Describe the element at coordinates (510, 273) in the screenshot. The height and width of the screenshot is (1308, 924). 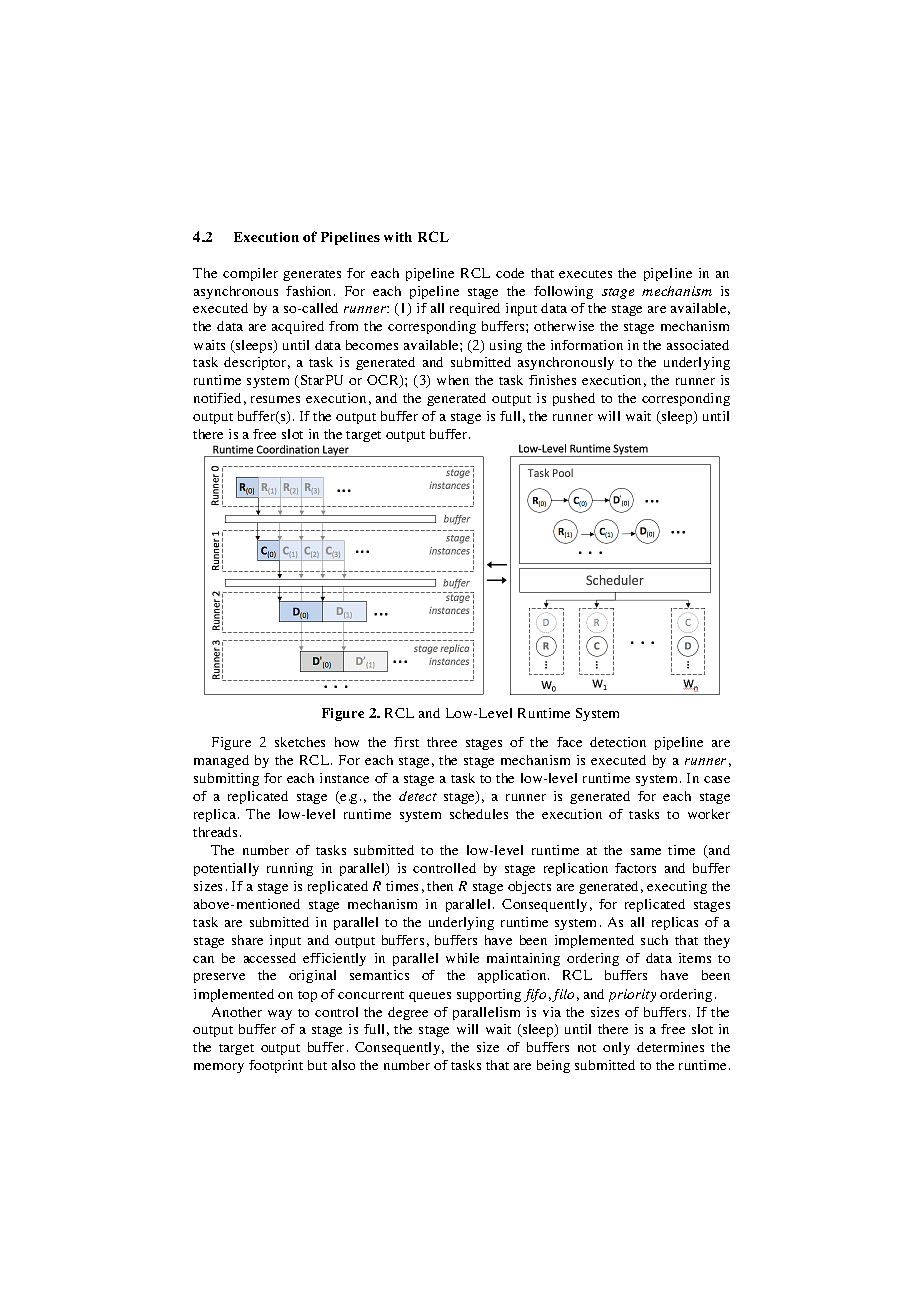
I see `code` at that location.
